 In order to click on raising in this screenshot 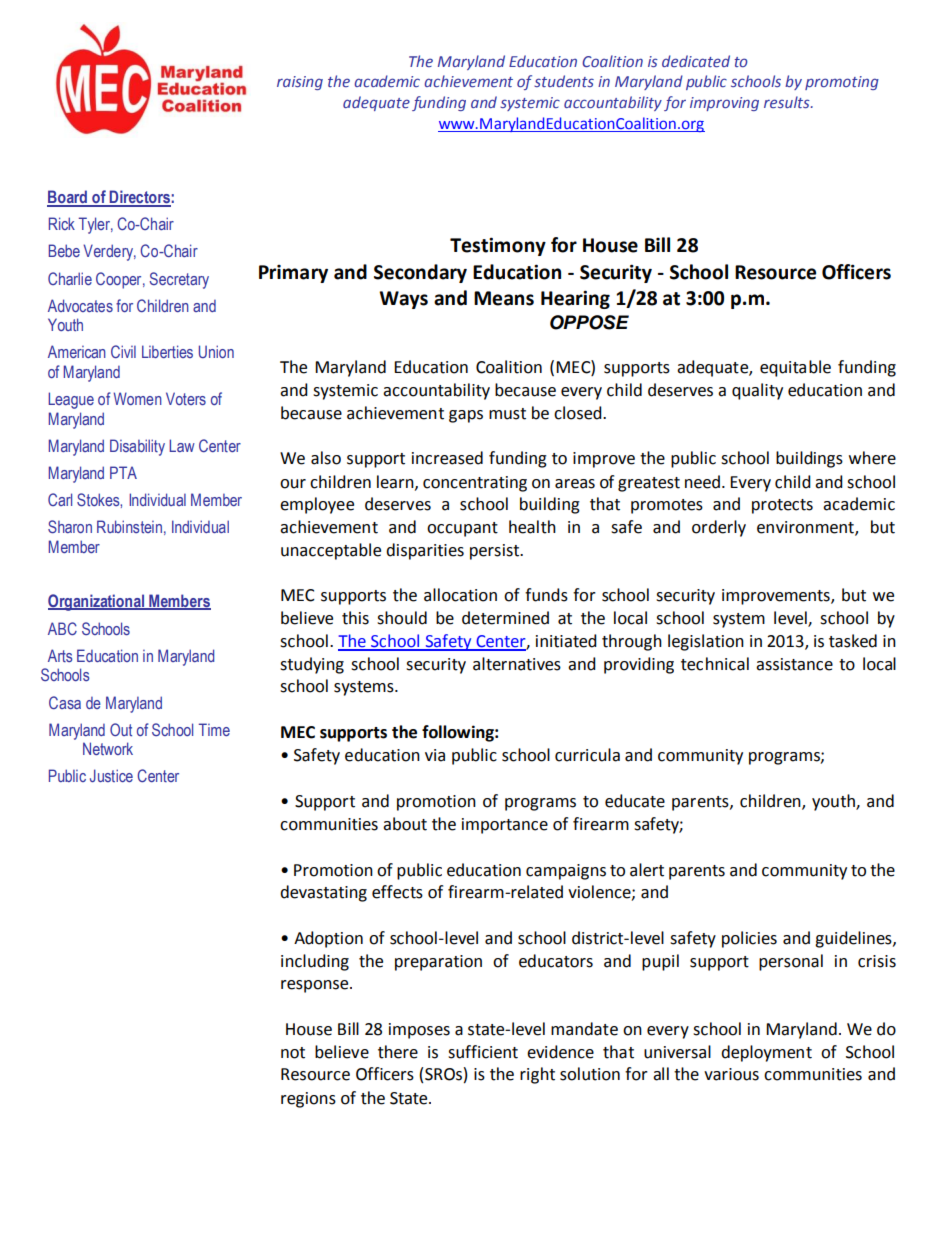, I will do `click(300, 83)`.
